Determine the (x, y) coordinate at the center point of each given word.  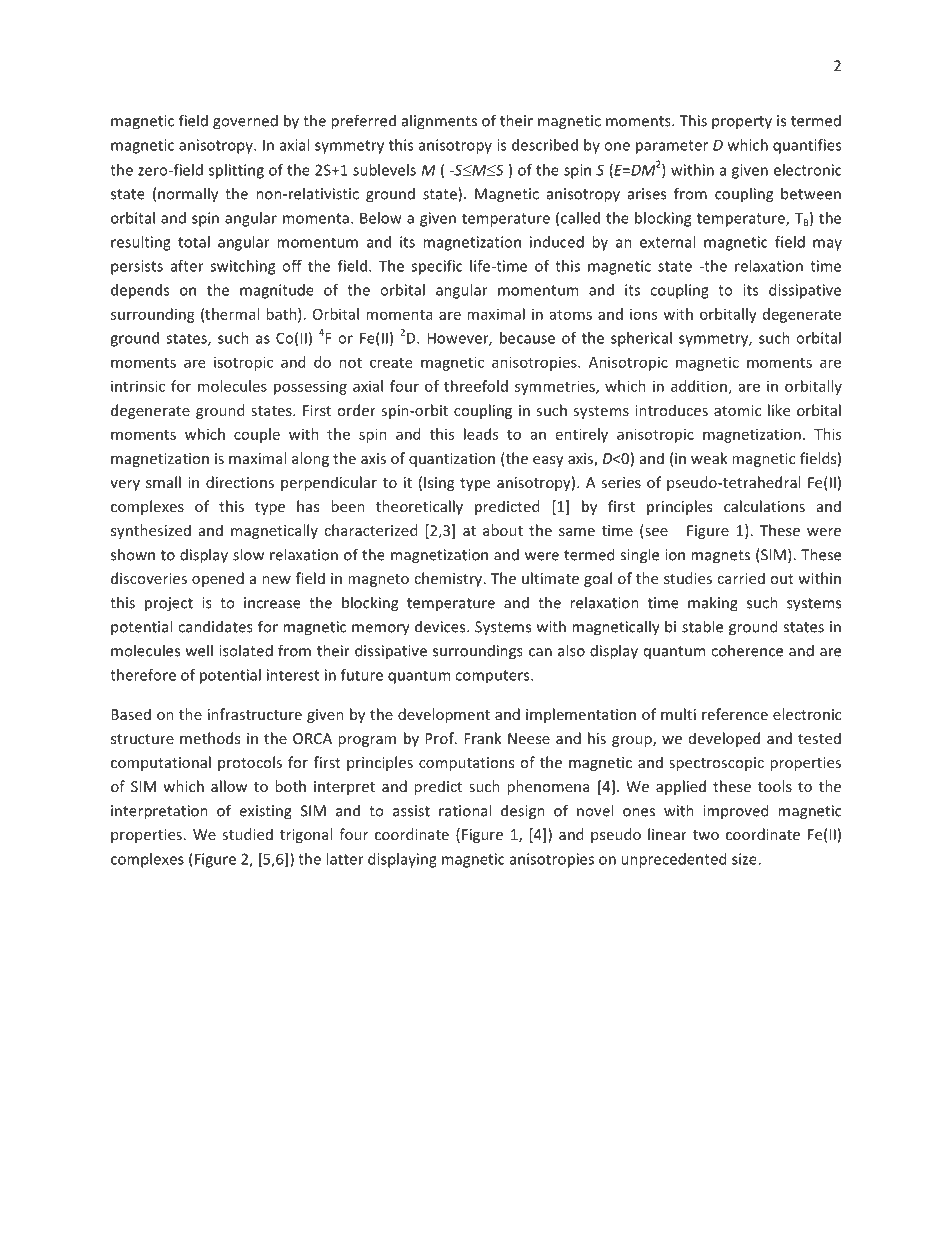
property (742, 123)
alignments (439, 122)
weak (709, 458)
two (706, 835)
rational (465, 810)
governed (245, 122)
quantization (452, 460)
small (163, 482)
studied (247, 834)
